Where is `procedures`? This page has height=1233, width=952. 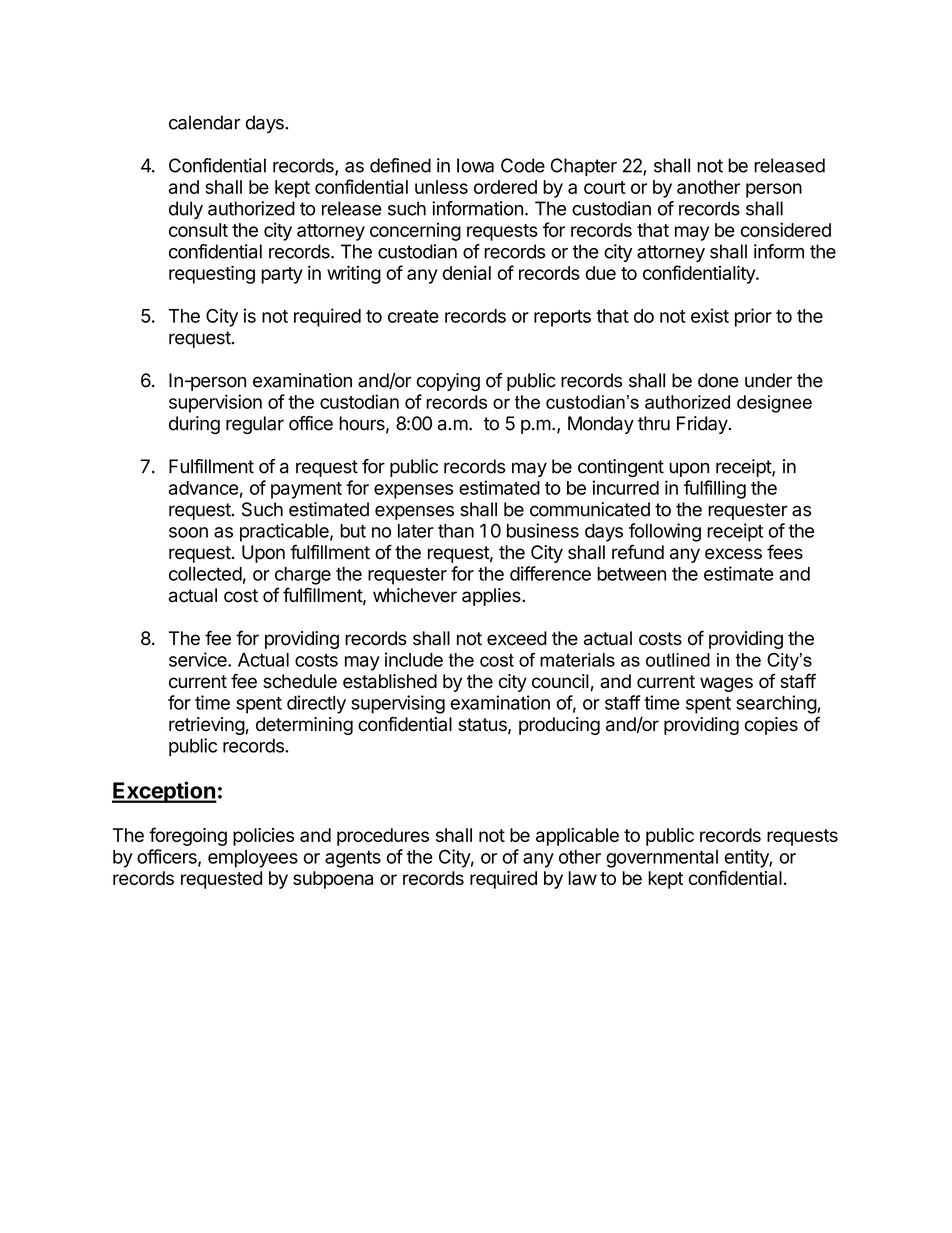
procedures is located at coordinates (383, 837).
